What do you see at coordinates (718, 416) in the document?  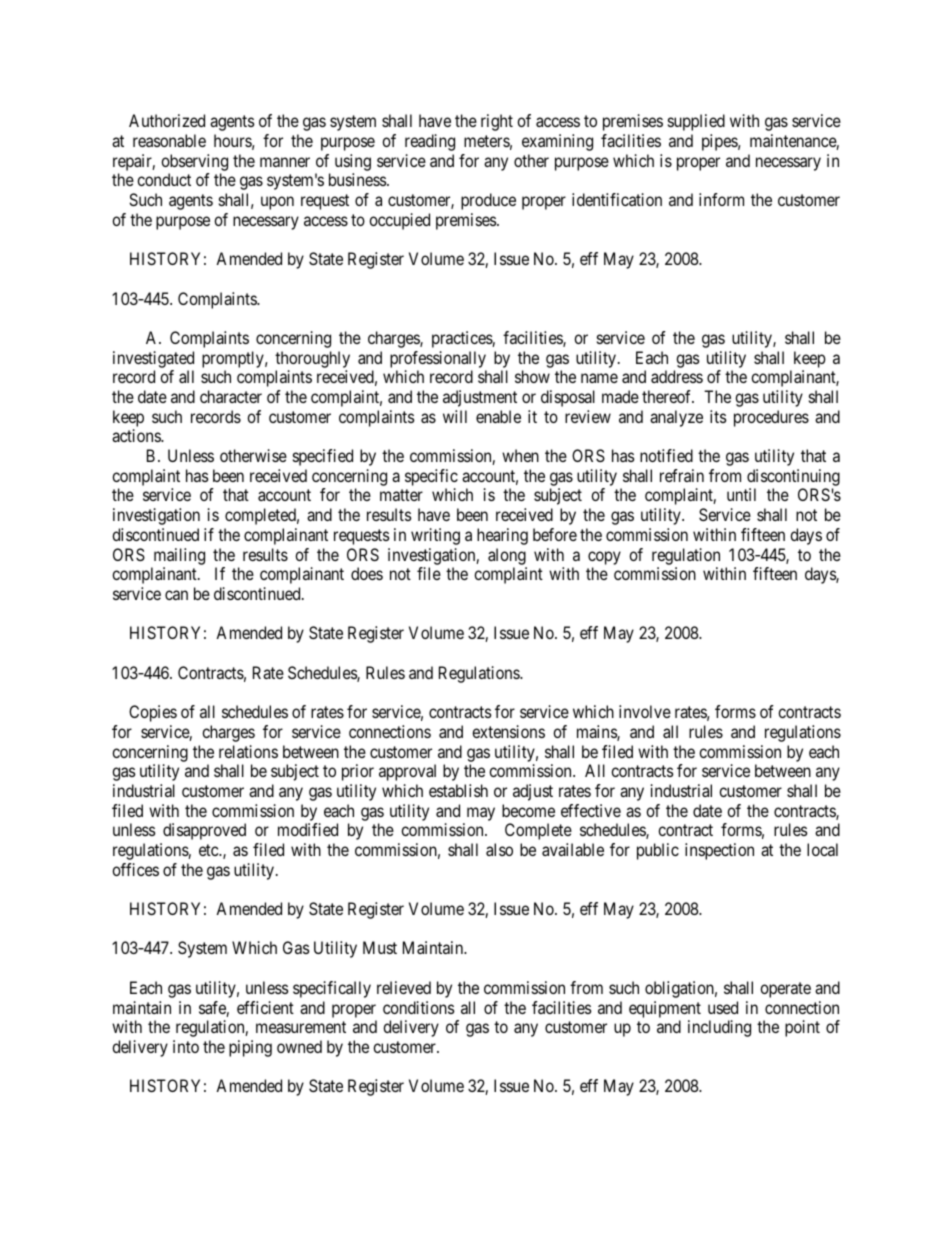 I see `its` at bounding box center [718, 416].
